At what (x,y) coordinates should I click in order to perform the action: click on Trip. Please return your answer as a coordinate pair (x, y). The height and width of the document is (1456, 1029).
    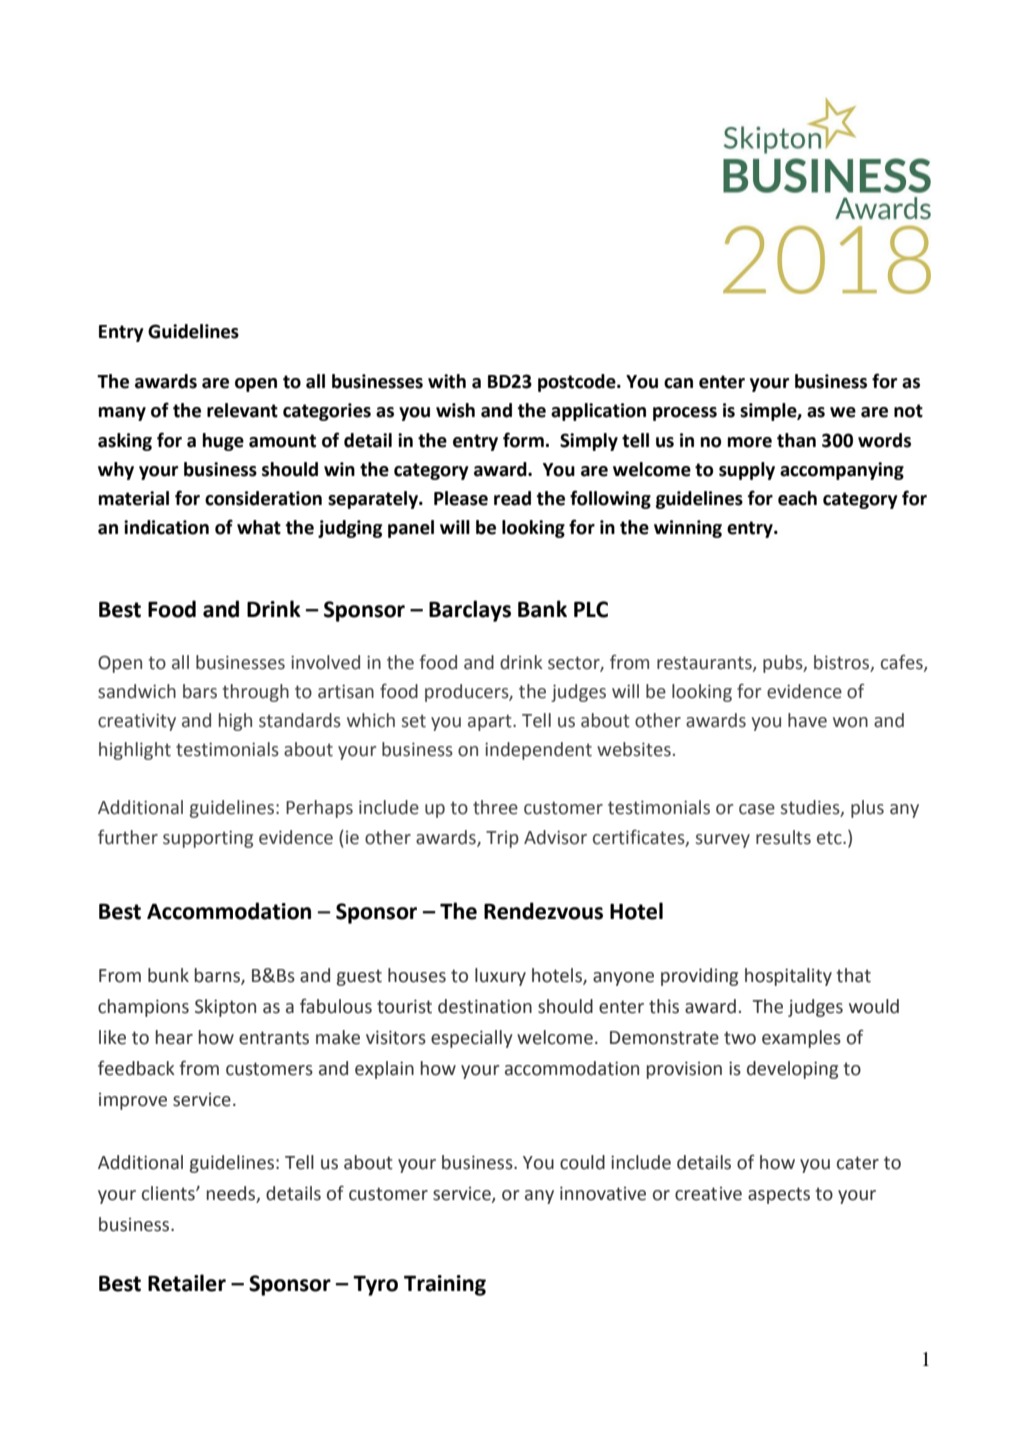
    Looking at the image, I should click on (502, 839).
